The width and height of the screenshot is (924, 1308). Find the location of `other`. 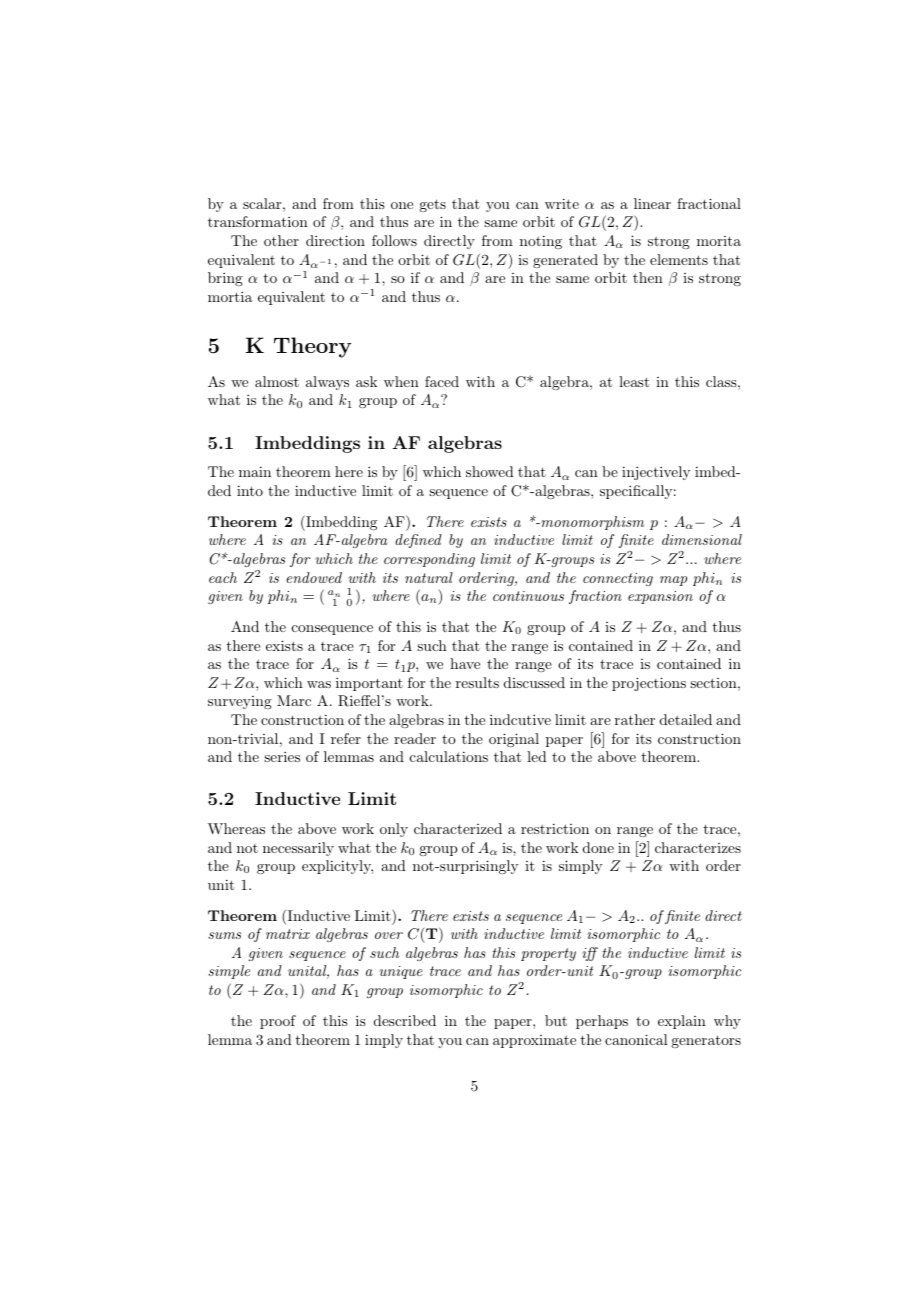

other is located at coordinates (281, 240).
